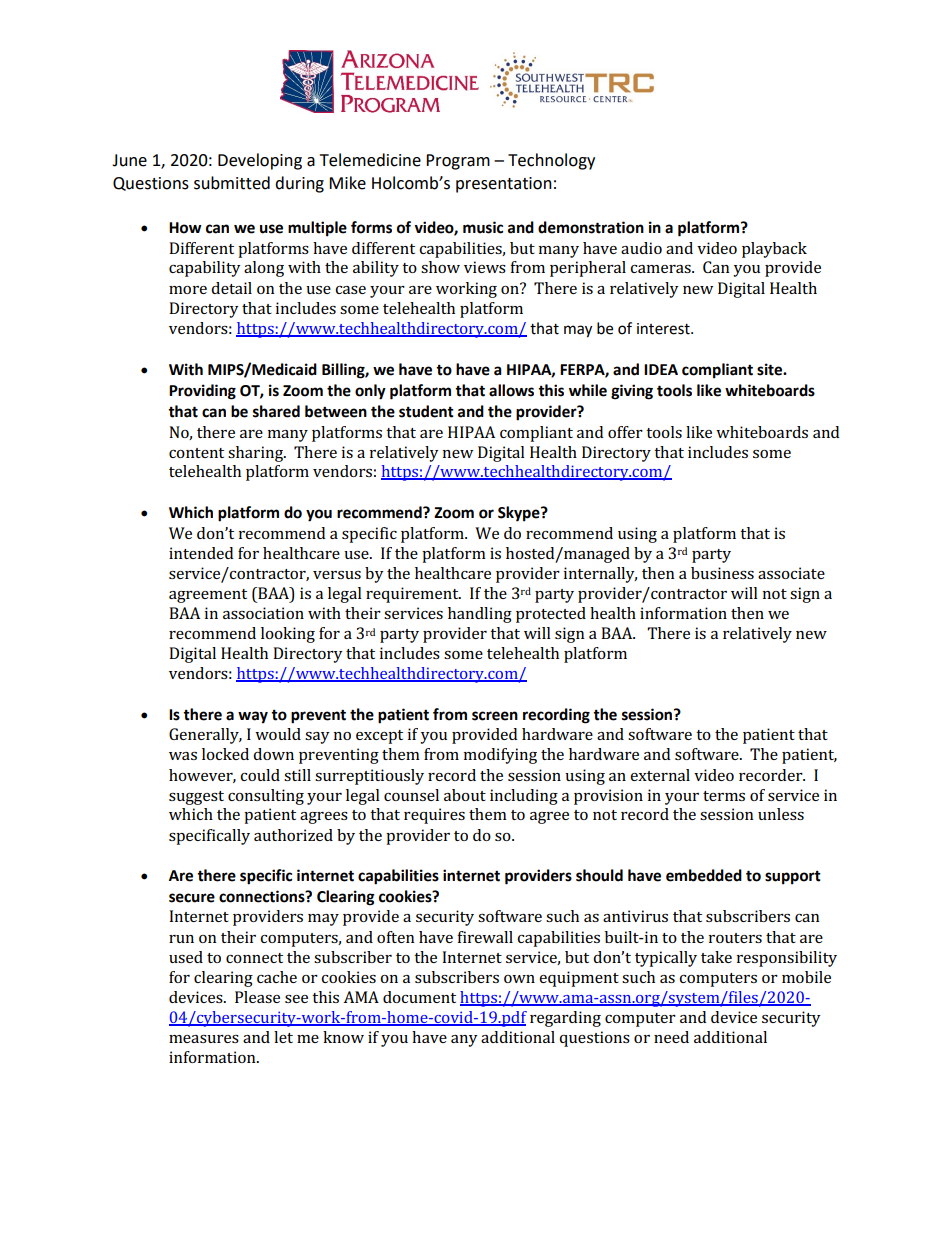 Image resolution: width=952 pixels, height=1233 pixels. What do you see at coordinates (196, 798) in the document?
I see `suggest` at bounding box center [196, 798].
